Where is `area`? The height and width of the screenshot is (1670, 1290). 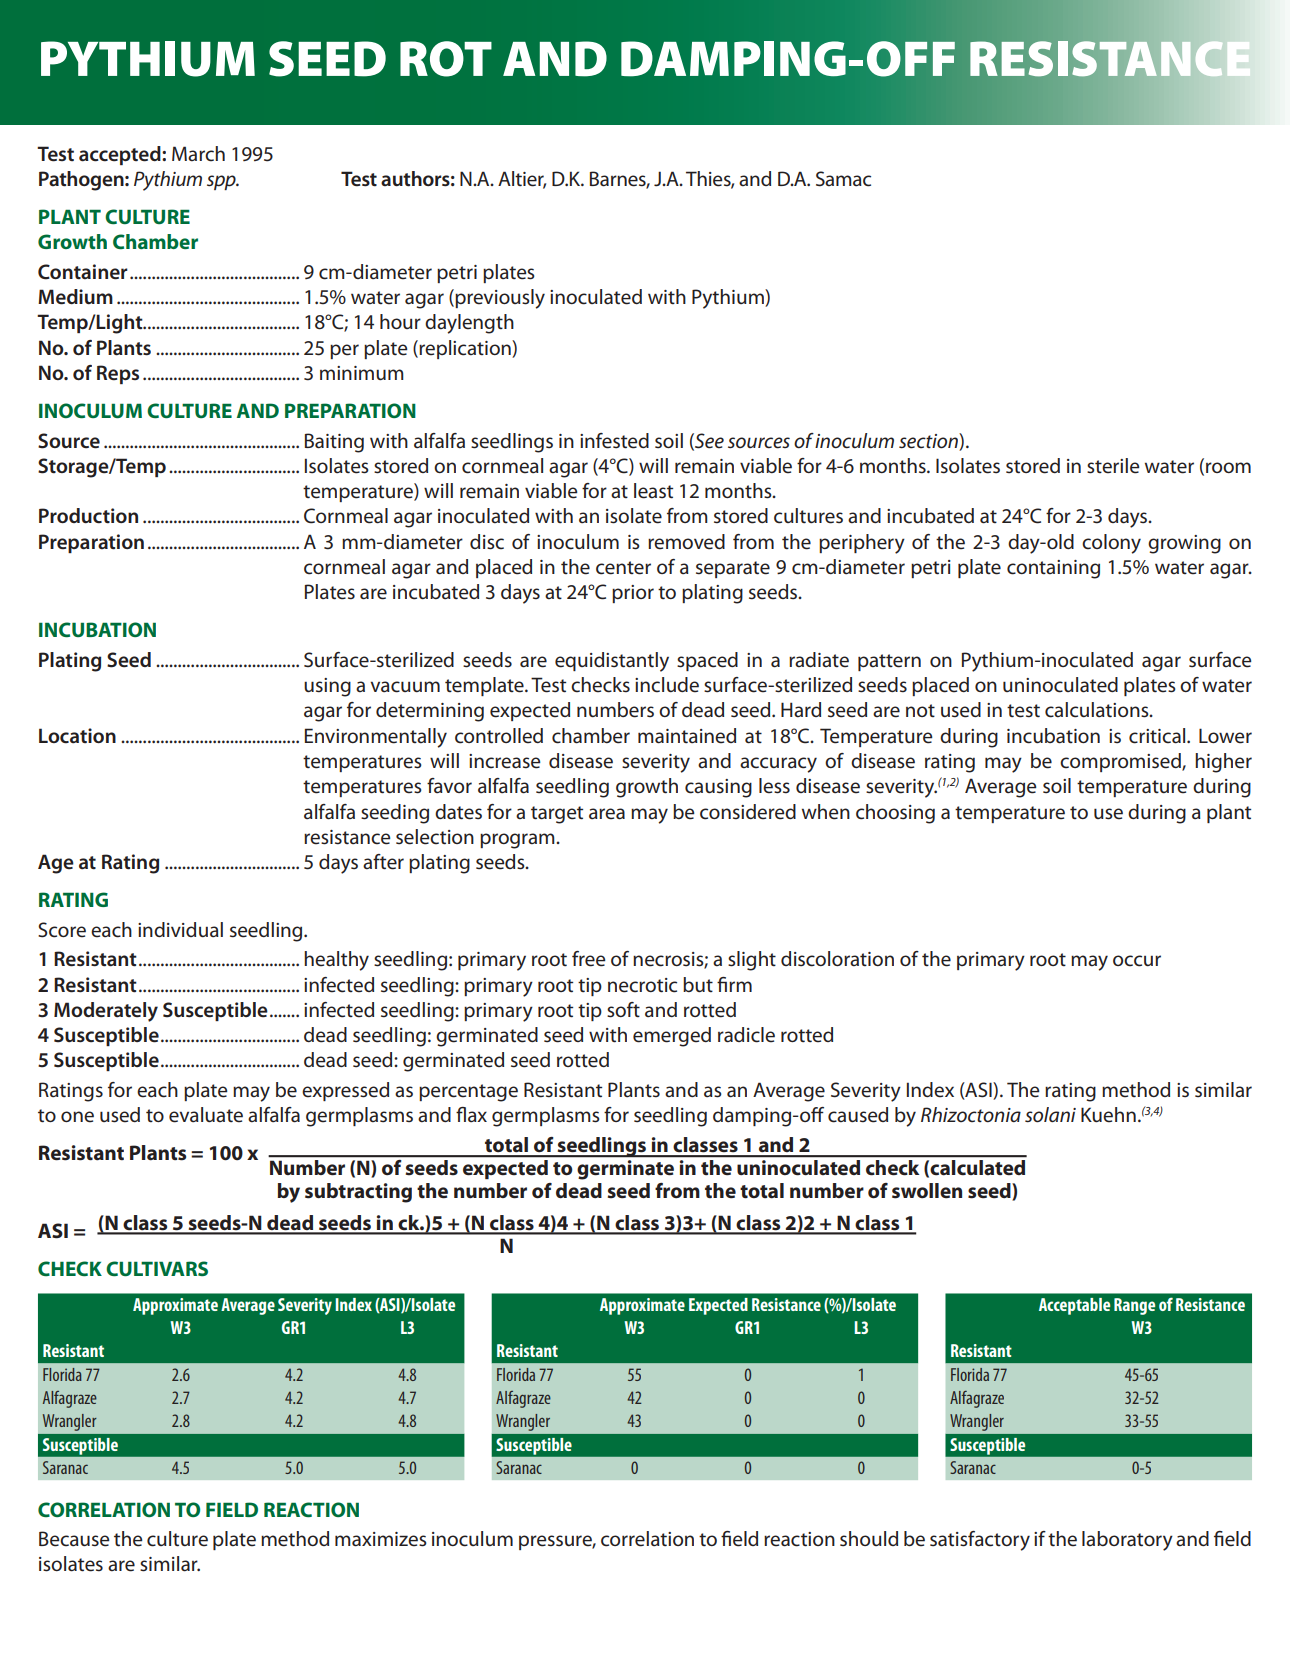
area is located at coordinates (607, 814).
